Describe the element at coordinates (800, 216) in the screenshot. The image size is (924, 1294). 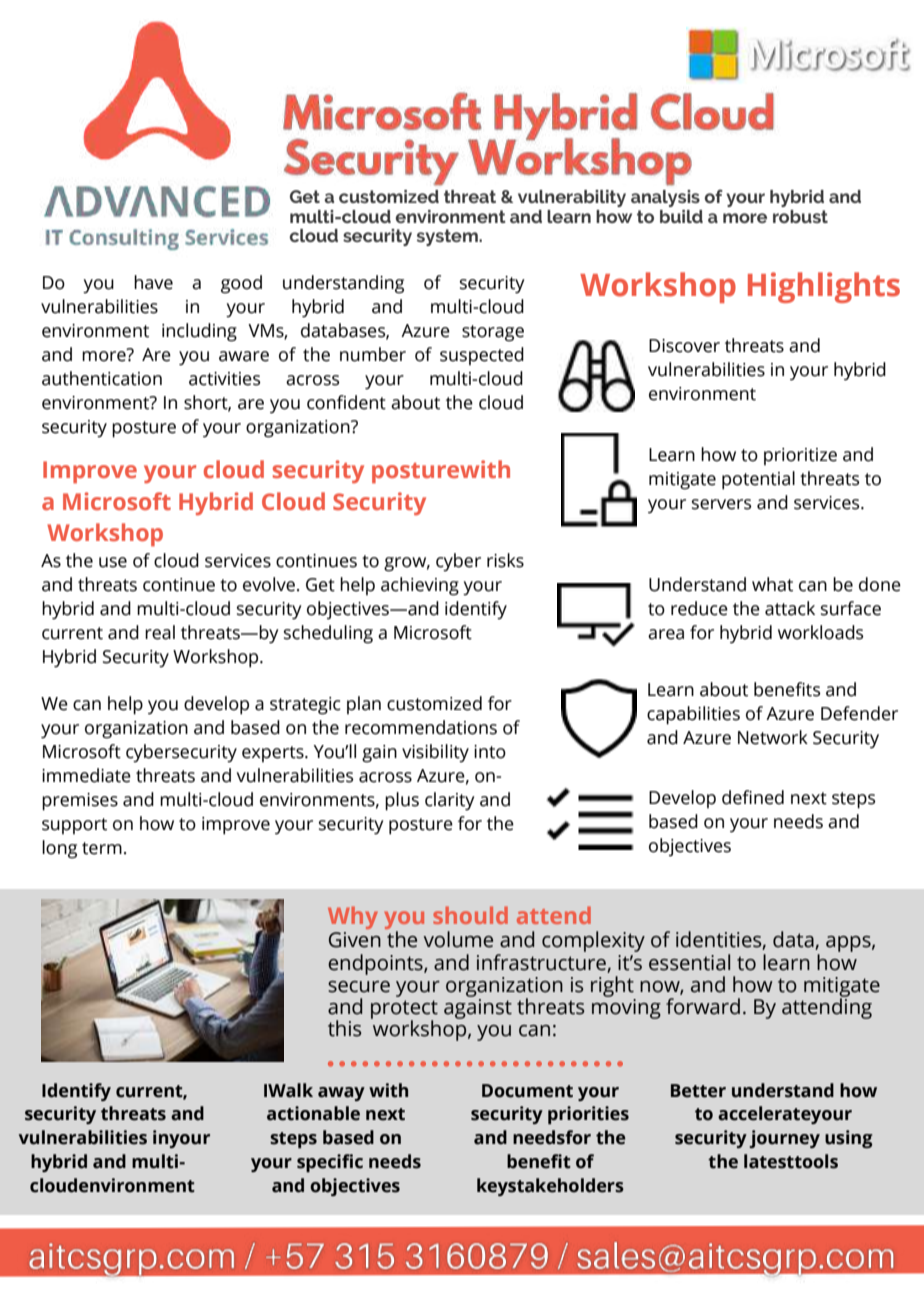
I see `robust` at that location.
